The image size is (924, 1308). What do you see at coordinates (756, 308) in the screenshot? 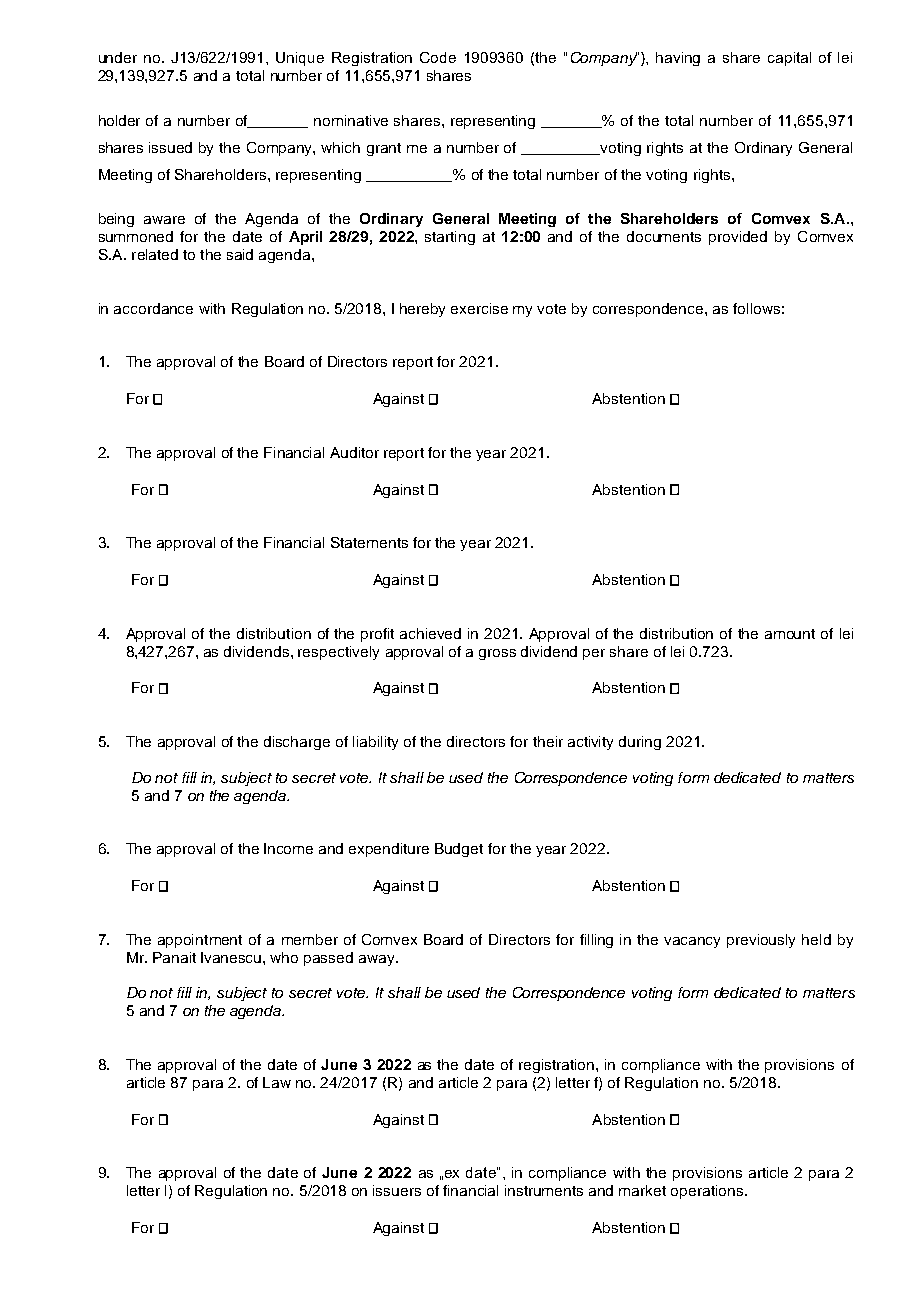
I see `follows` at bounding box center [756, 308].
